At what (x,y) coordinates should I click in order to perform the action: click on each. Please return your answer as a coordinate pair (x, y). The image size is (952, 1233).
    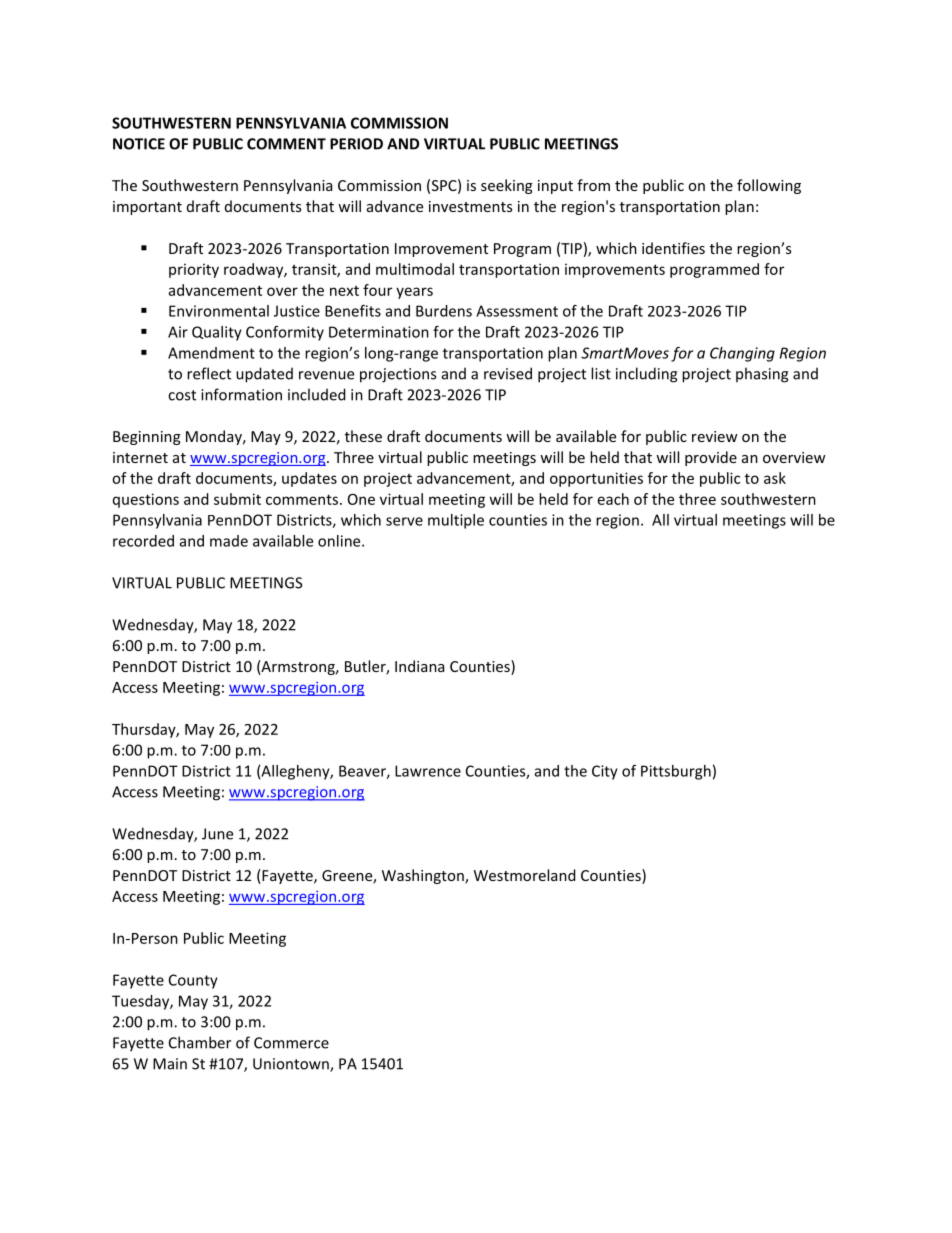
    Looking at the image, I should click on (613, 499).
